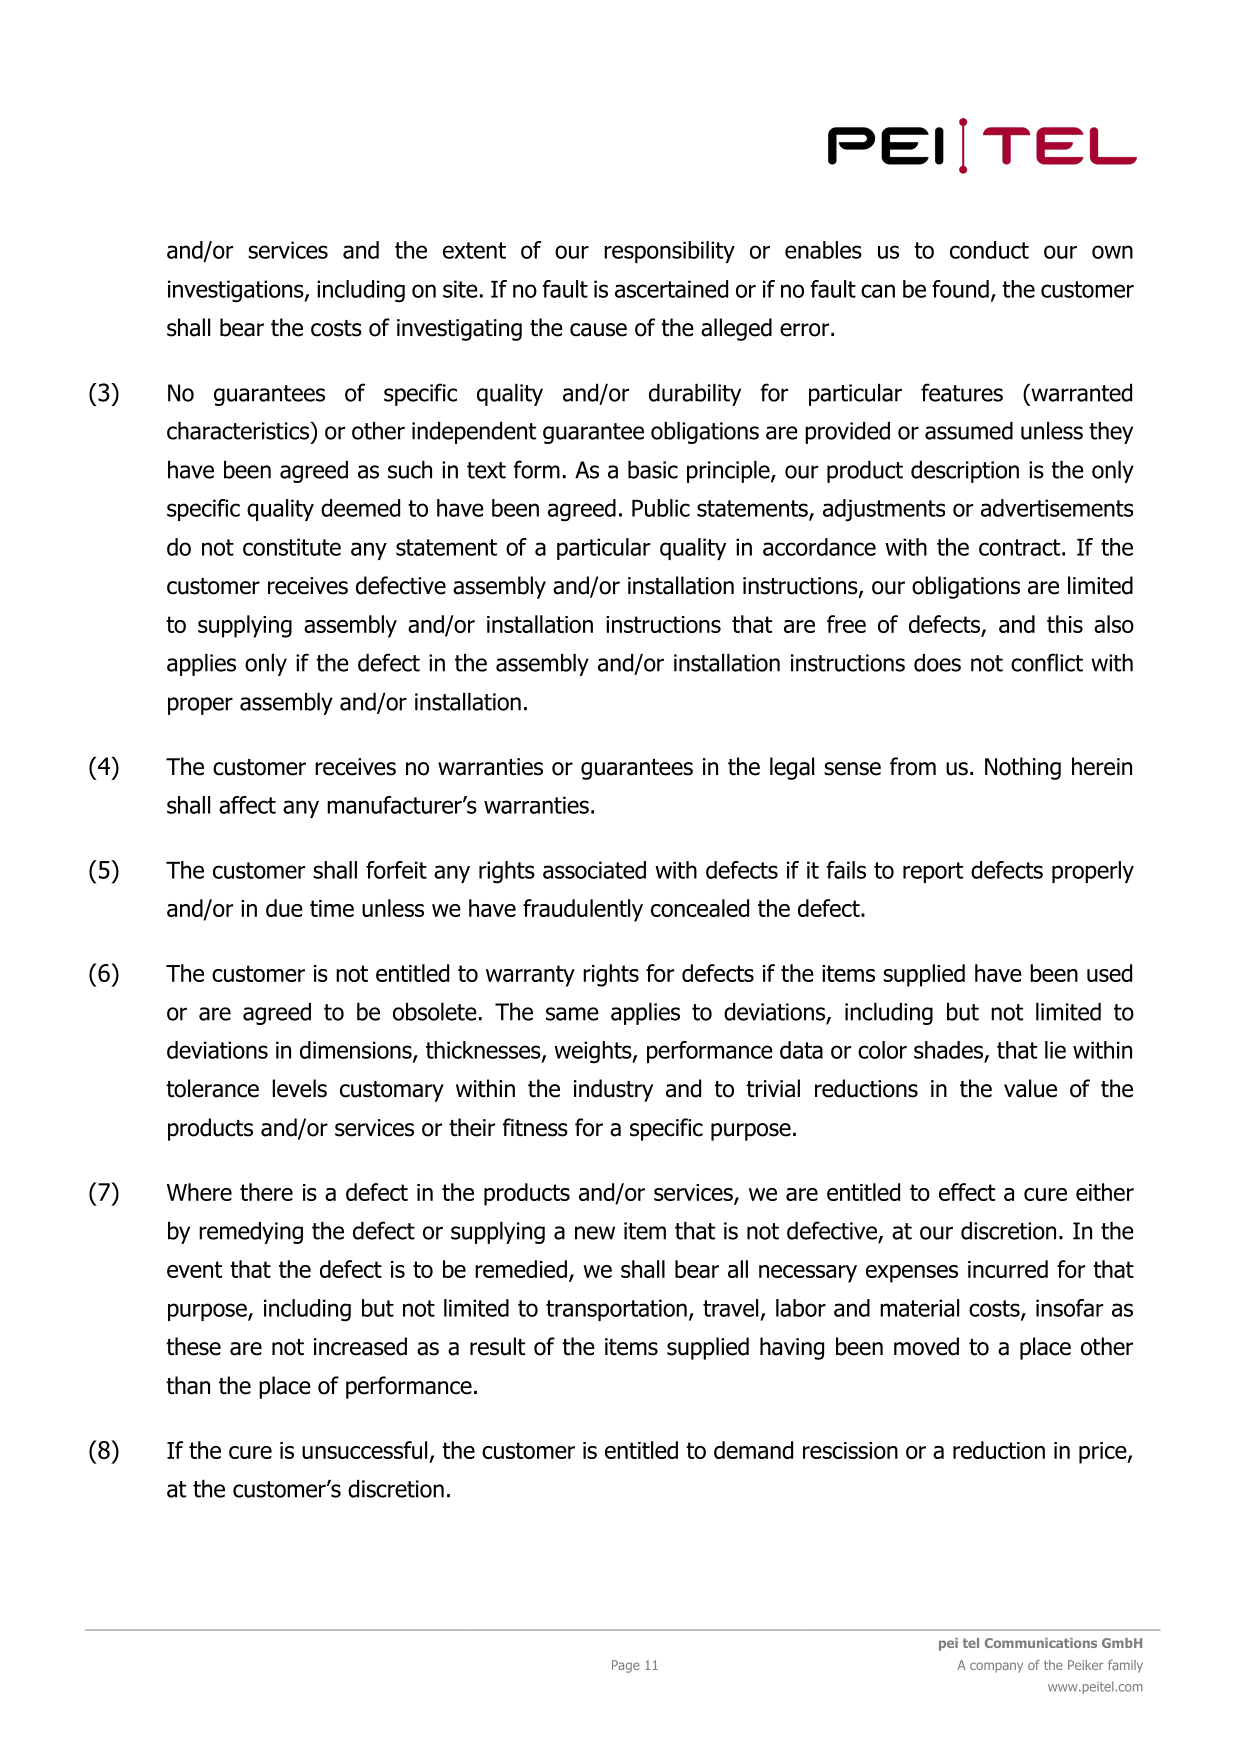  Describe the element at coordinates (960, 289) in the screenshot. I see `found` at that location.
